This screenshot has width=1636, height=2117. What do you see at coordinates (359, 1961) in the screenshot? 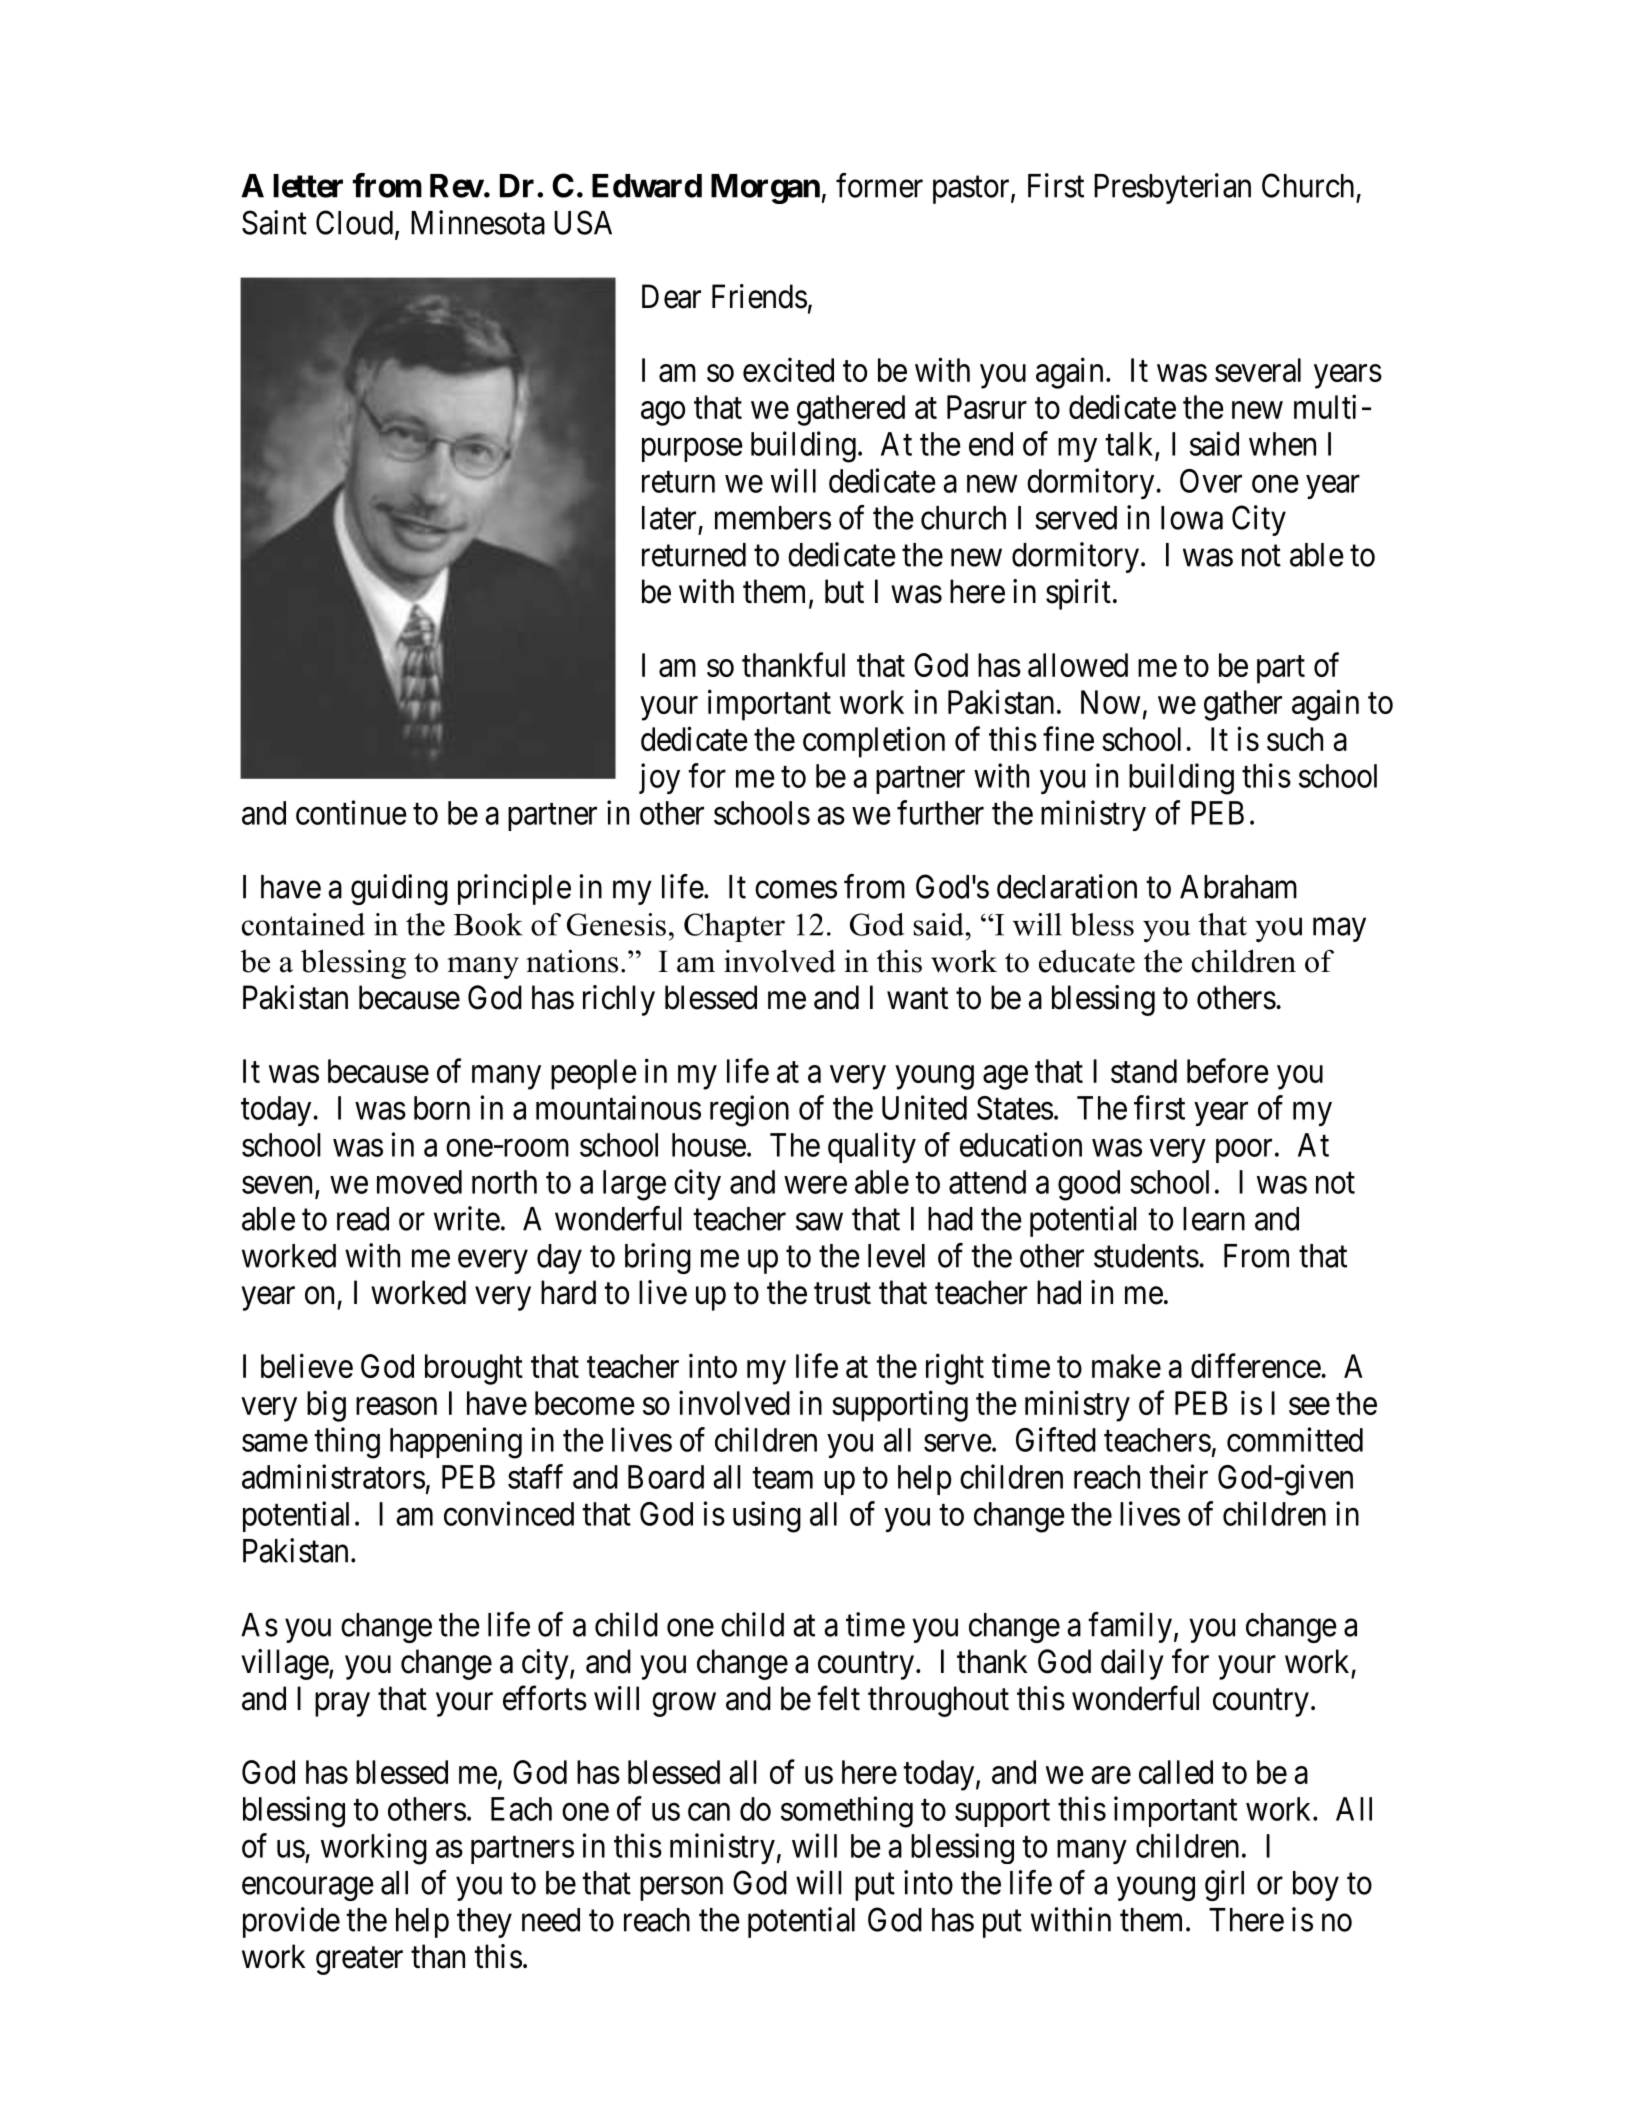
I see `greater` at bounding box center [359, 1961].
